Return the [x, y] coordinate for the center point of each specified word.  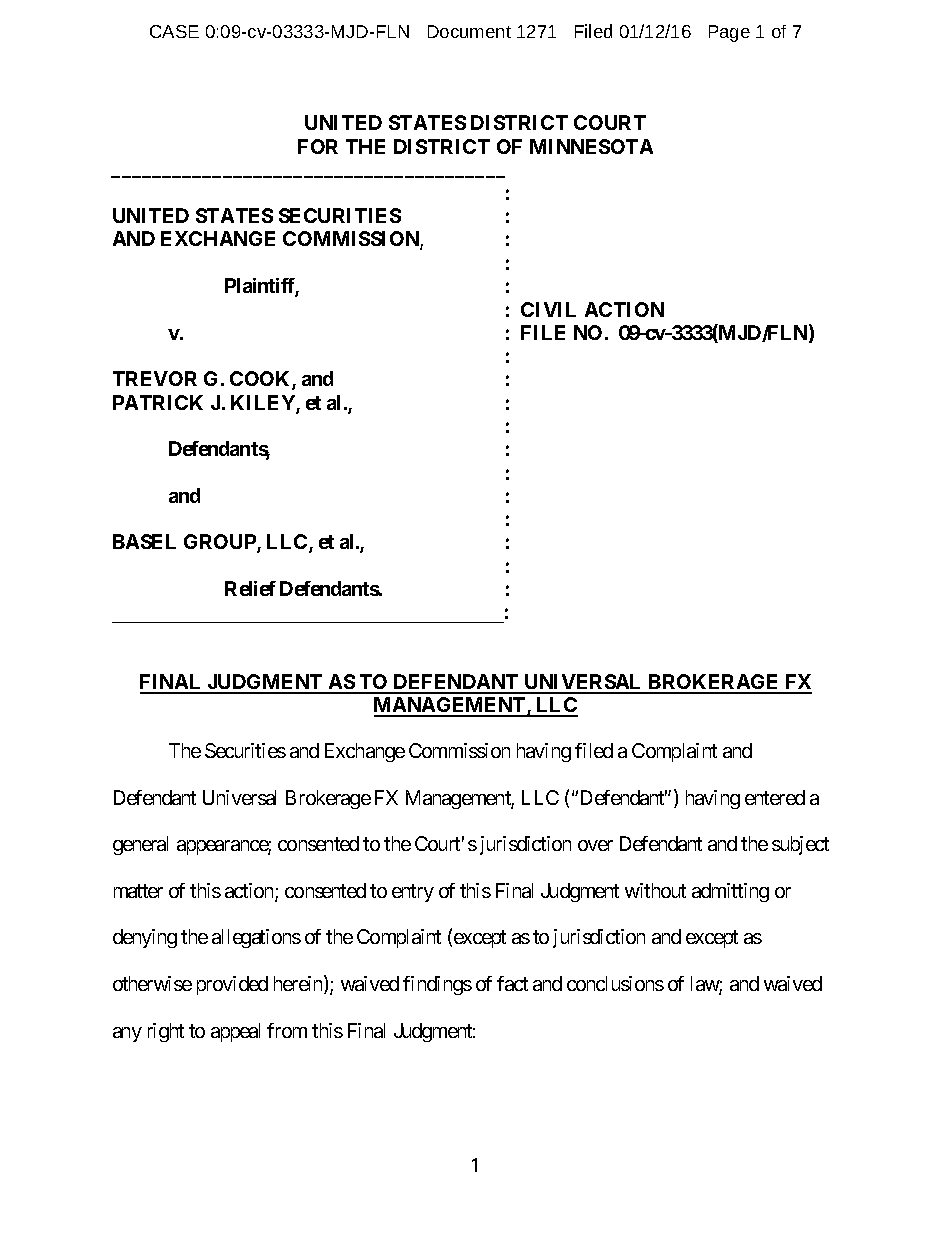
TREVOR [155, 378]
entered [775, 797]
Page [729, 33]
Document [469, 31]
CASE [174, 31]
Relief [250, 588]
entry [413, 893]
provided [232, 985]
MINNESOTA [591, 146]
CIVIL [548, 309]
